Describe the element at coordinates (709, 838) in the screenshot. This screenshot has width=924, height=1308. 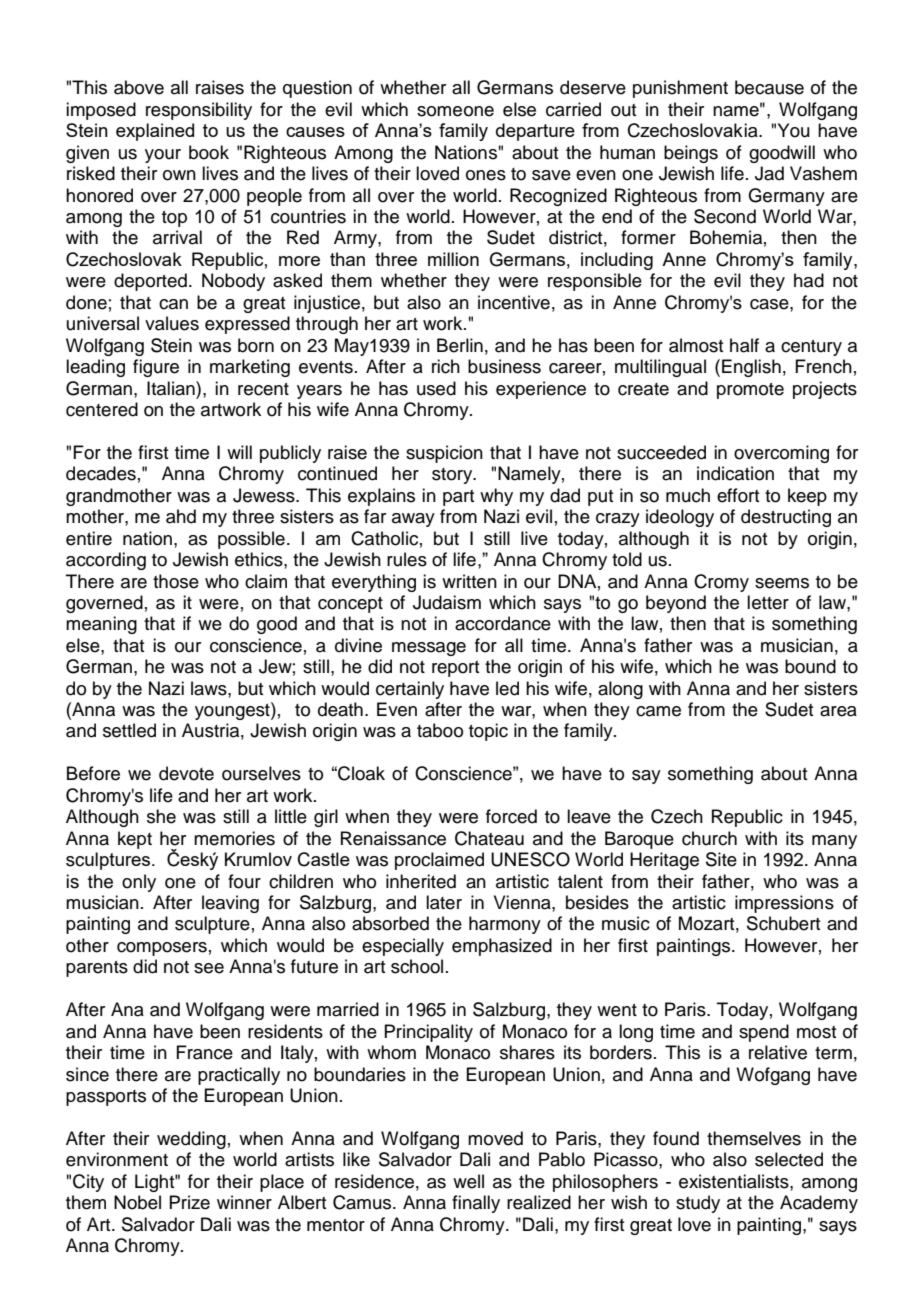
I see `church` at that location.
